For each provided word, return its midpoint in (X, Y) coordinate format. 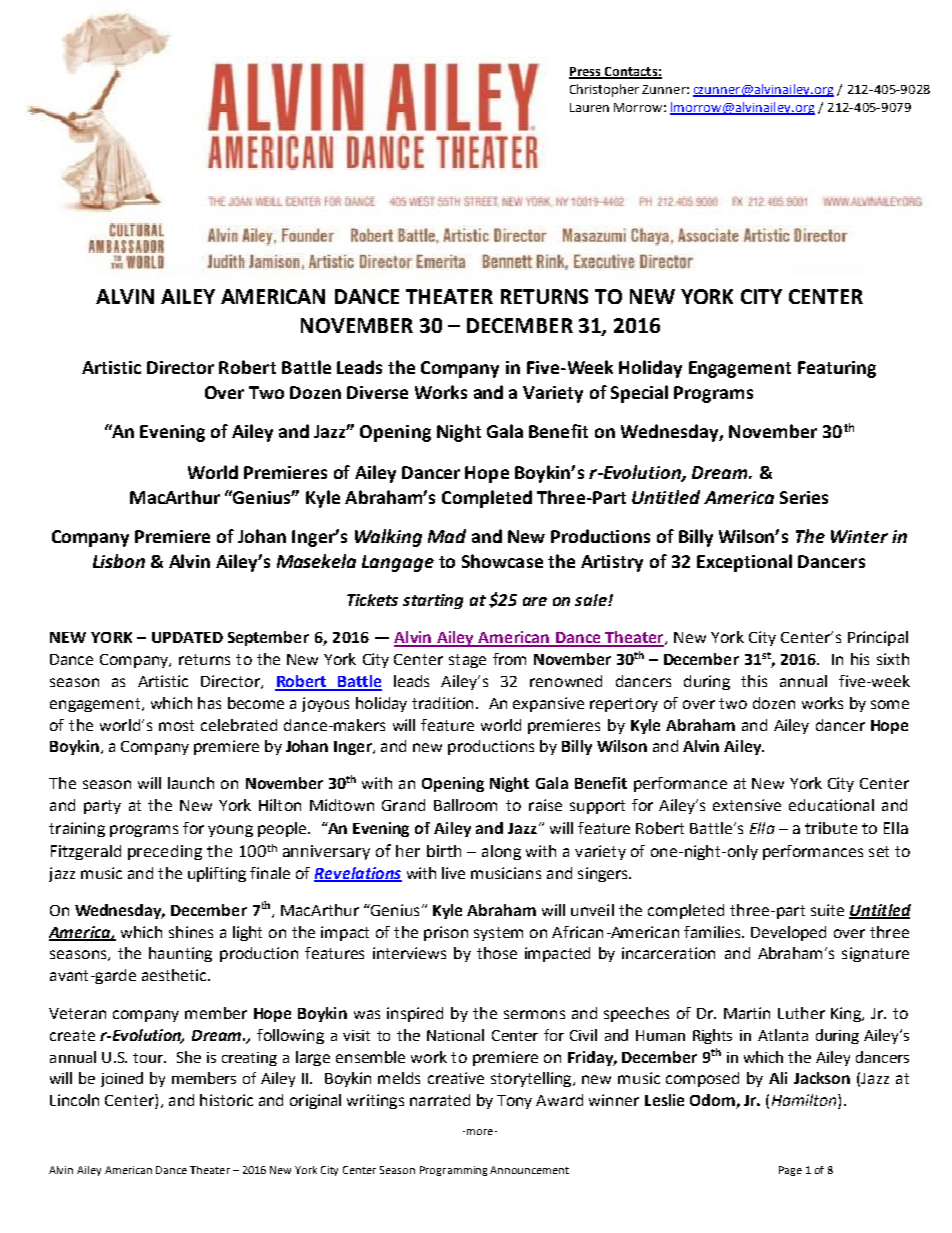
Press (586, 72)
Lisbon (119, 561)
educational (831, 805)
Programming (453, 1171)
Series (804, 497)
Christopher (604, 90)
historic (226, 1100)
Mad (447, 536)
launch (191, 783)
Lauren (589, 107)
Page (790, 1171)
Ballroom (465, 805)
